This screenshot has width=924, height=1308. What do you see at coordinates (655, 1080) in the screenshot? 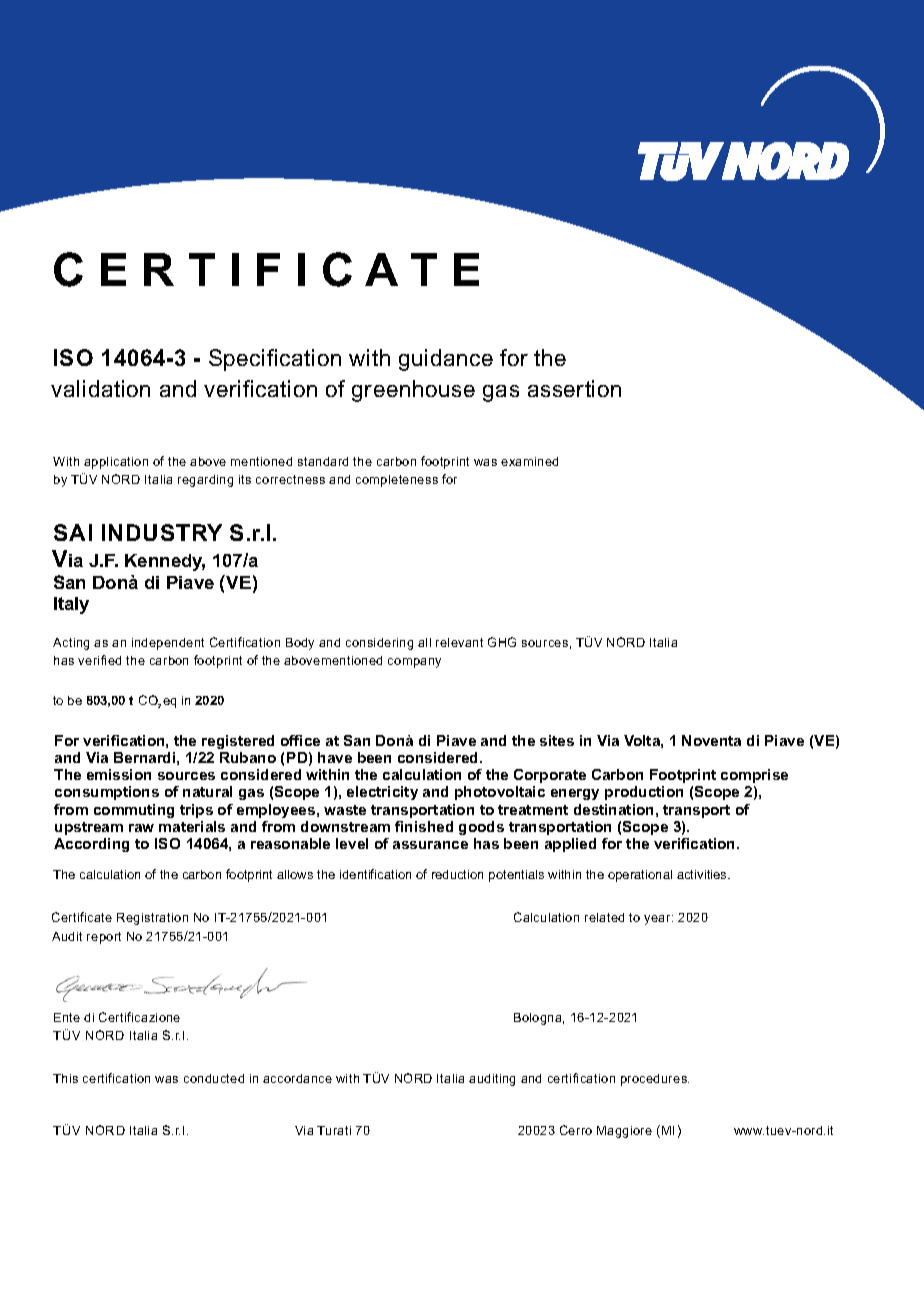
I see `procedures` at bounding box center [655, 1080].
